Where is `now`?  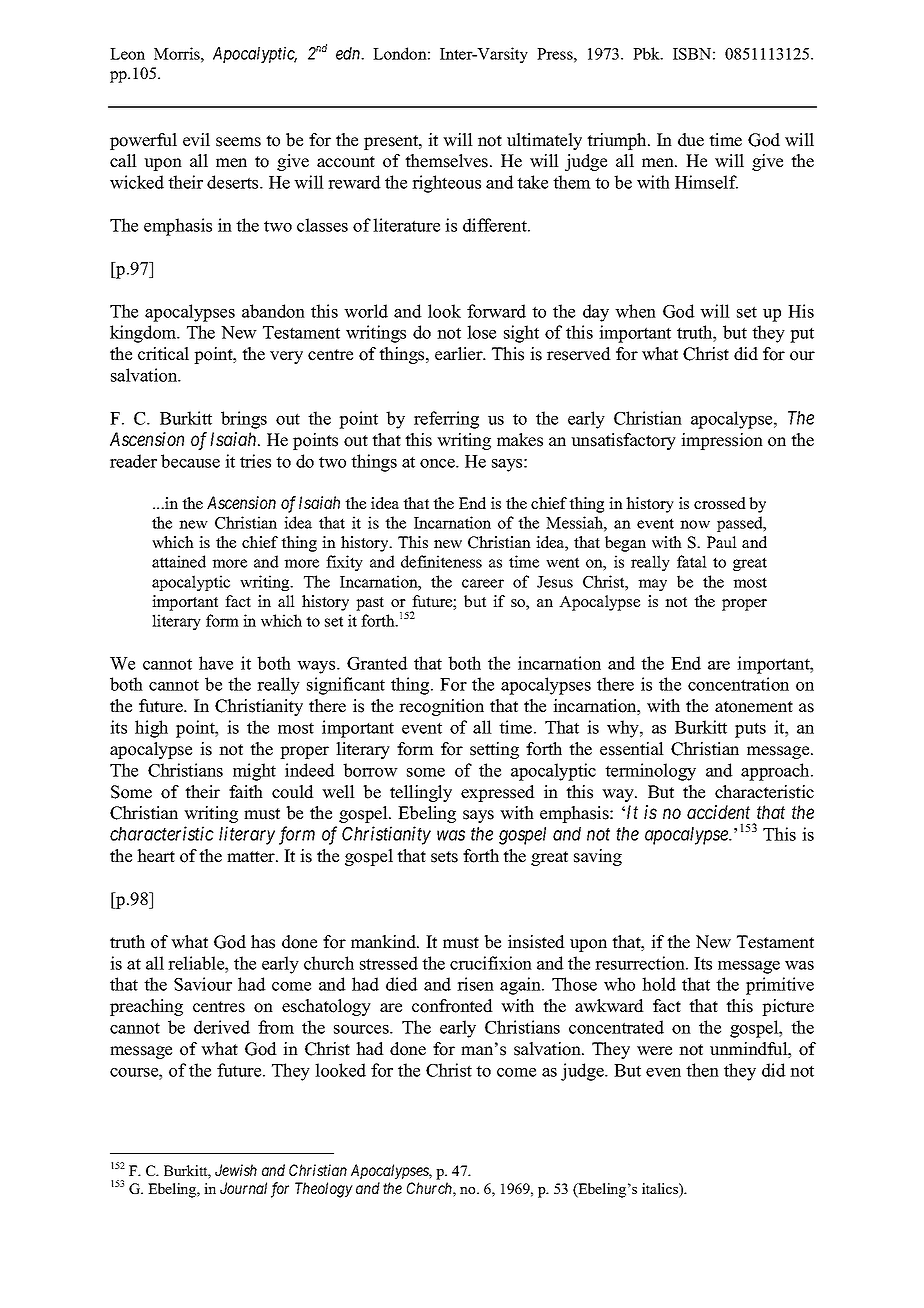 now is located at coordinates (695, 524).
